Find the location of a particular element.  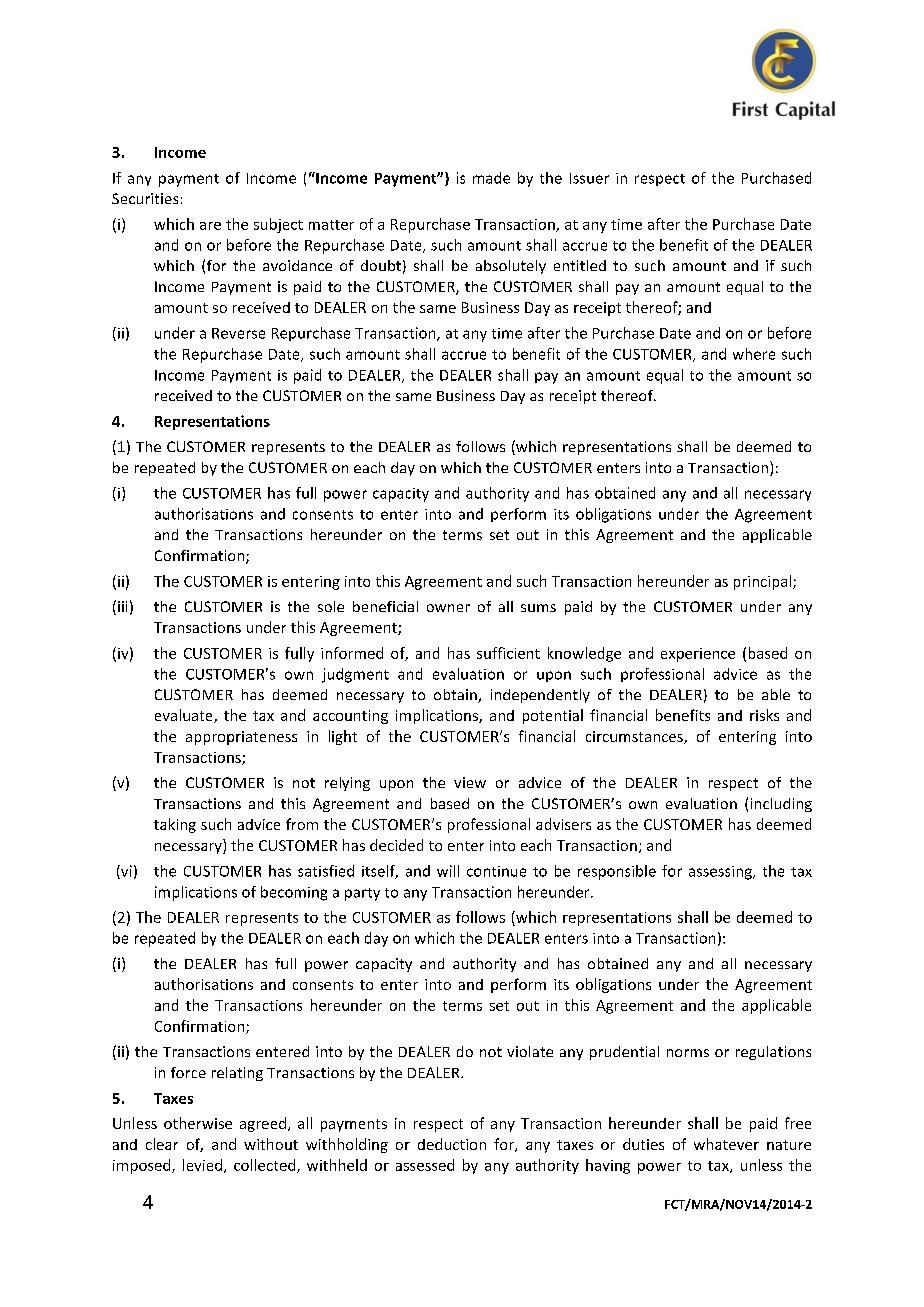

otherwise is located at coordinates (198, 1123).
